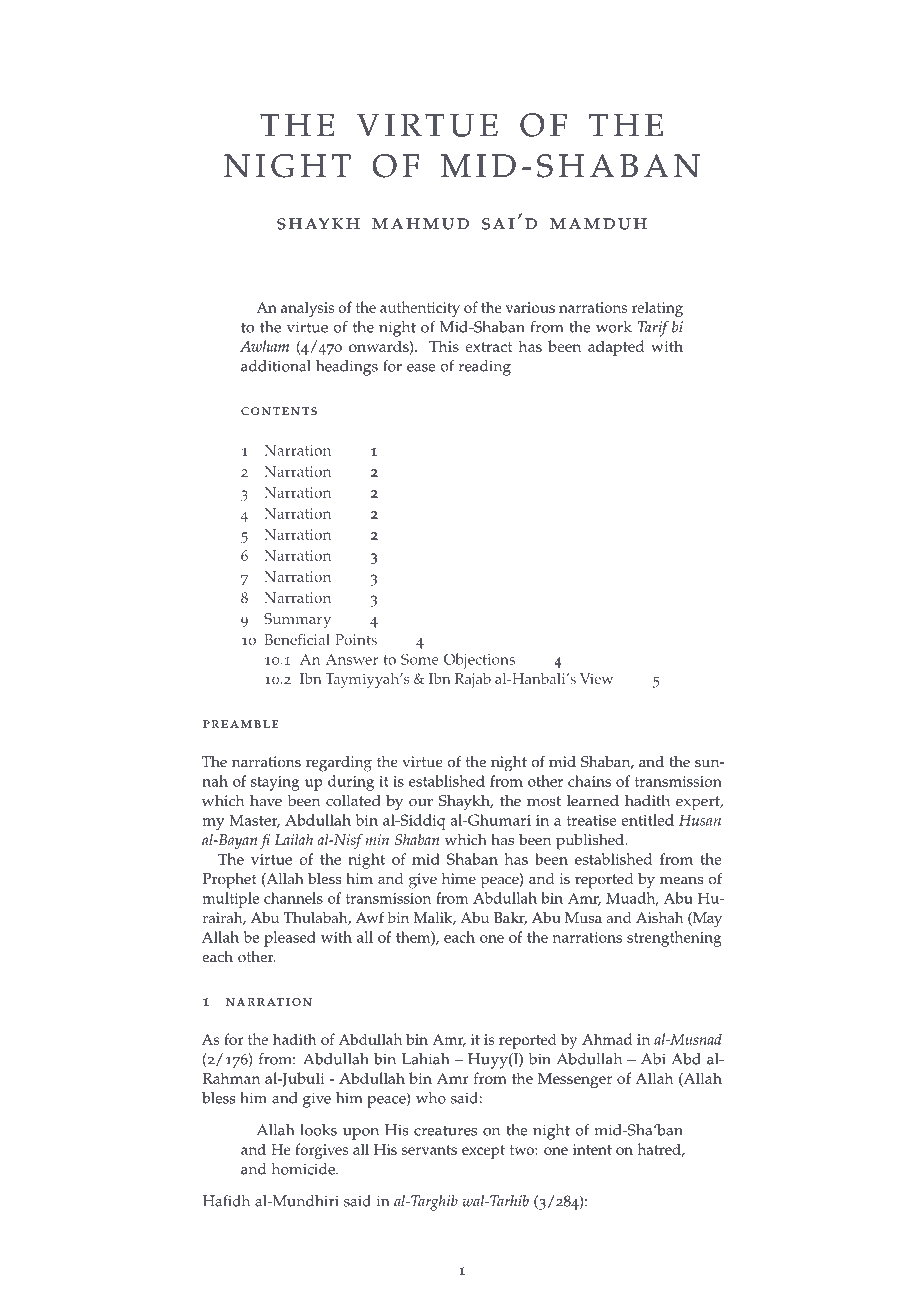 This image has height=1308, width=924. I want to click on analysis, so click(307, 309).
